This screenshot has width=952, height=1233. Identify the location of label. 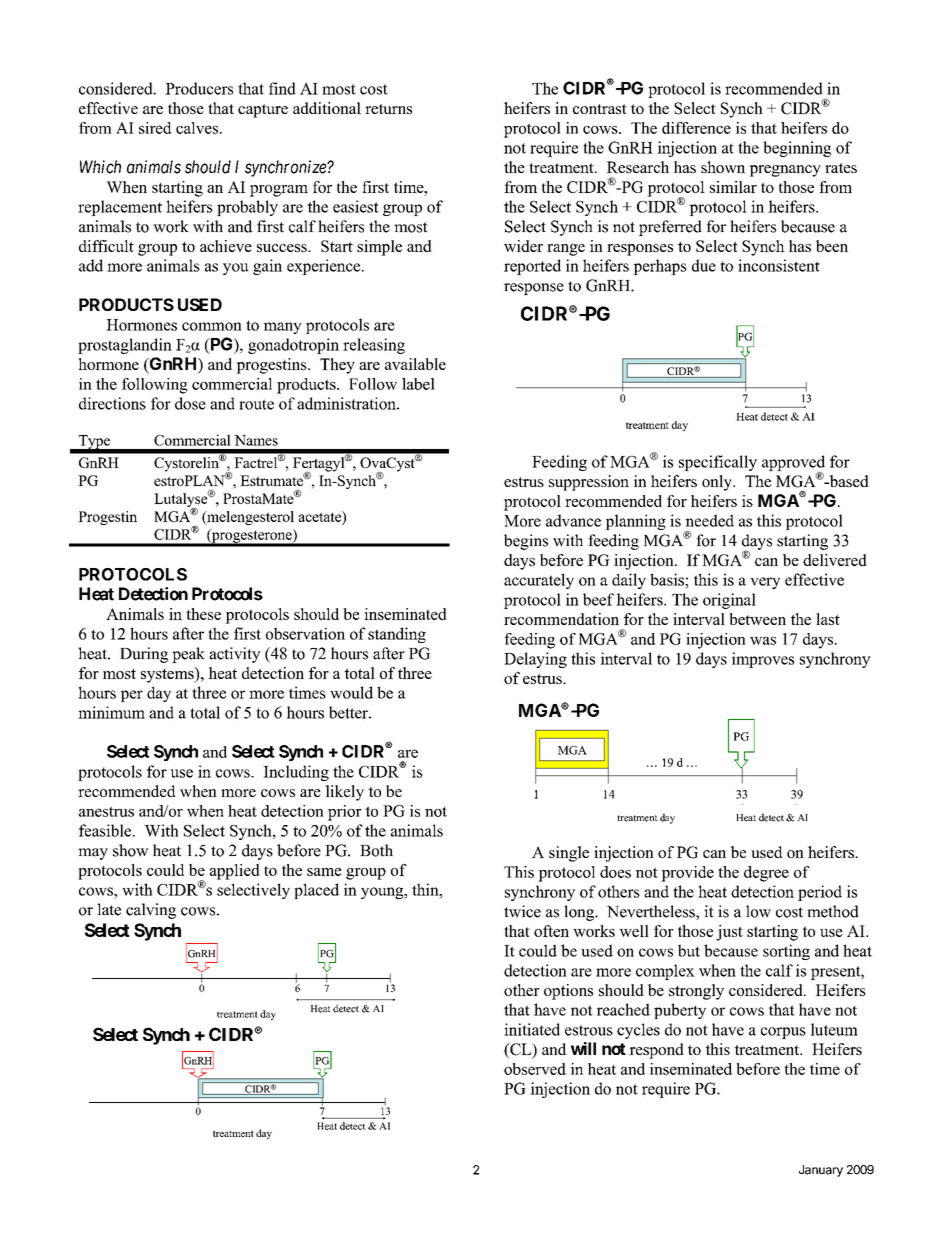
(418, 384).
